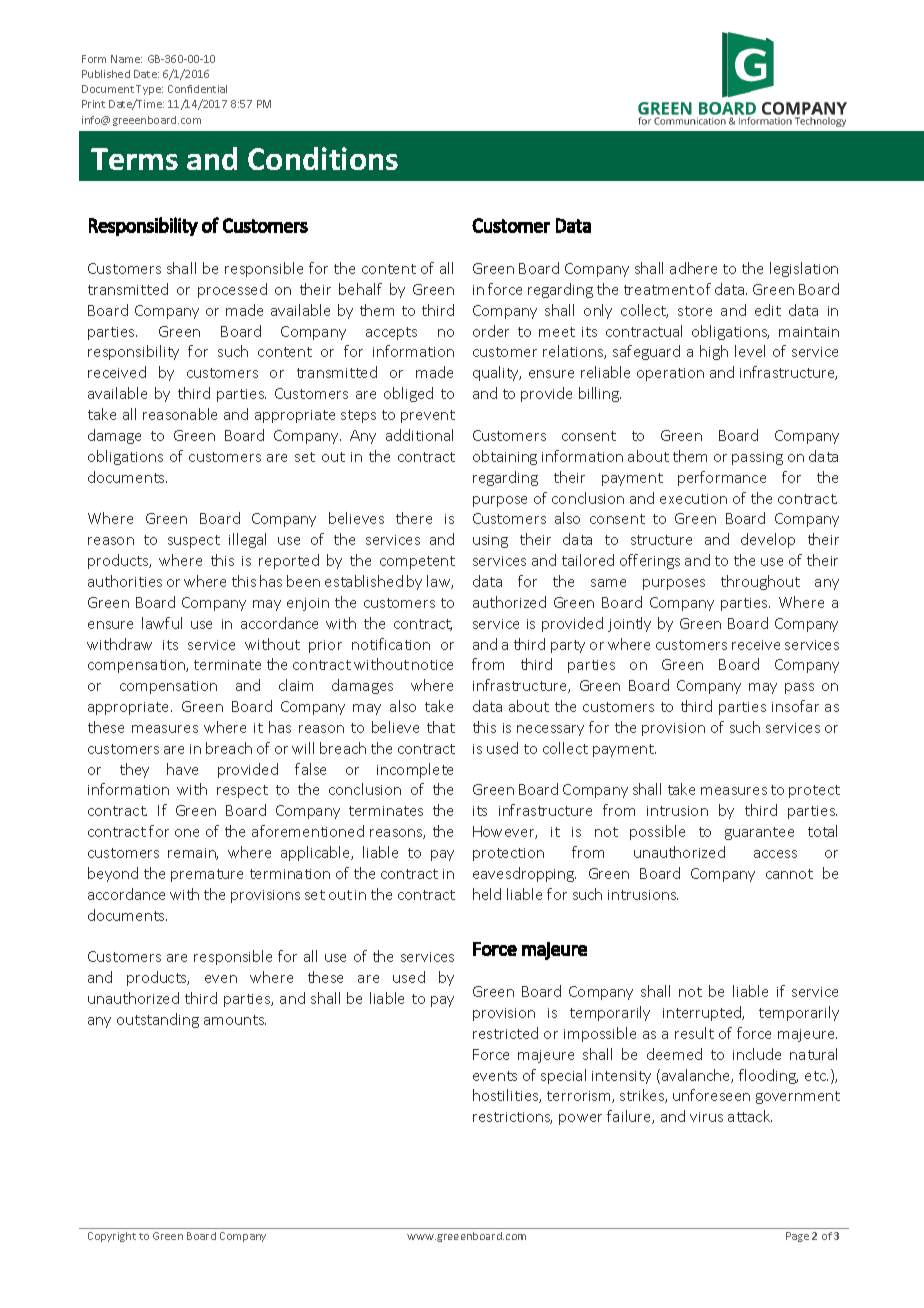  Describe the element at coordinates (432, 665) in the document. I see `notice` at that location.
